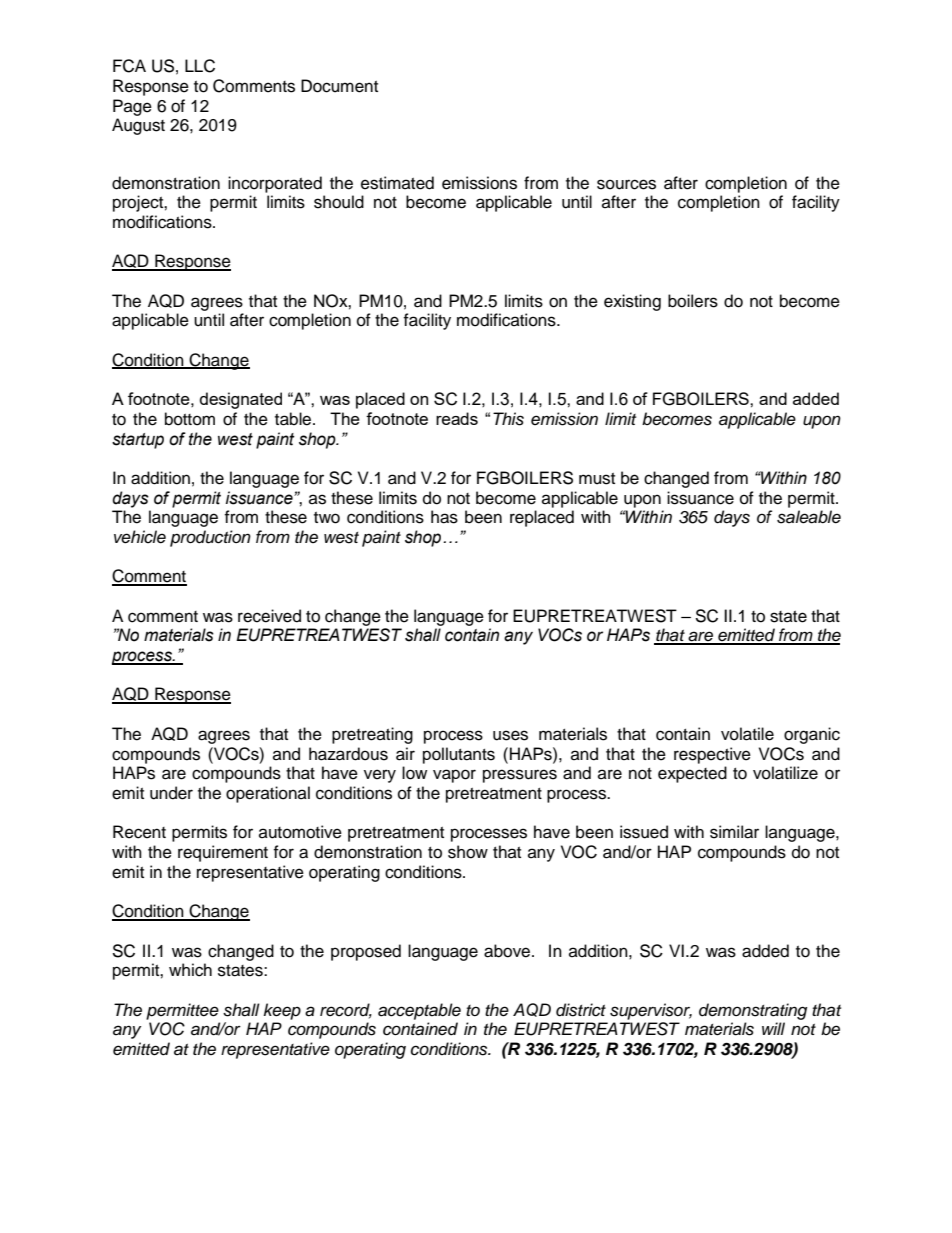 The width and height of the screenshot is (952, 1233). Describe the element at coordinates (632, 302) in the screenshot. I see `existing` at that location.
